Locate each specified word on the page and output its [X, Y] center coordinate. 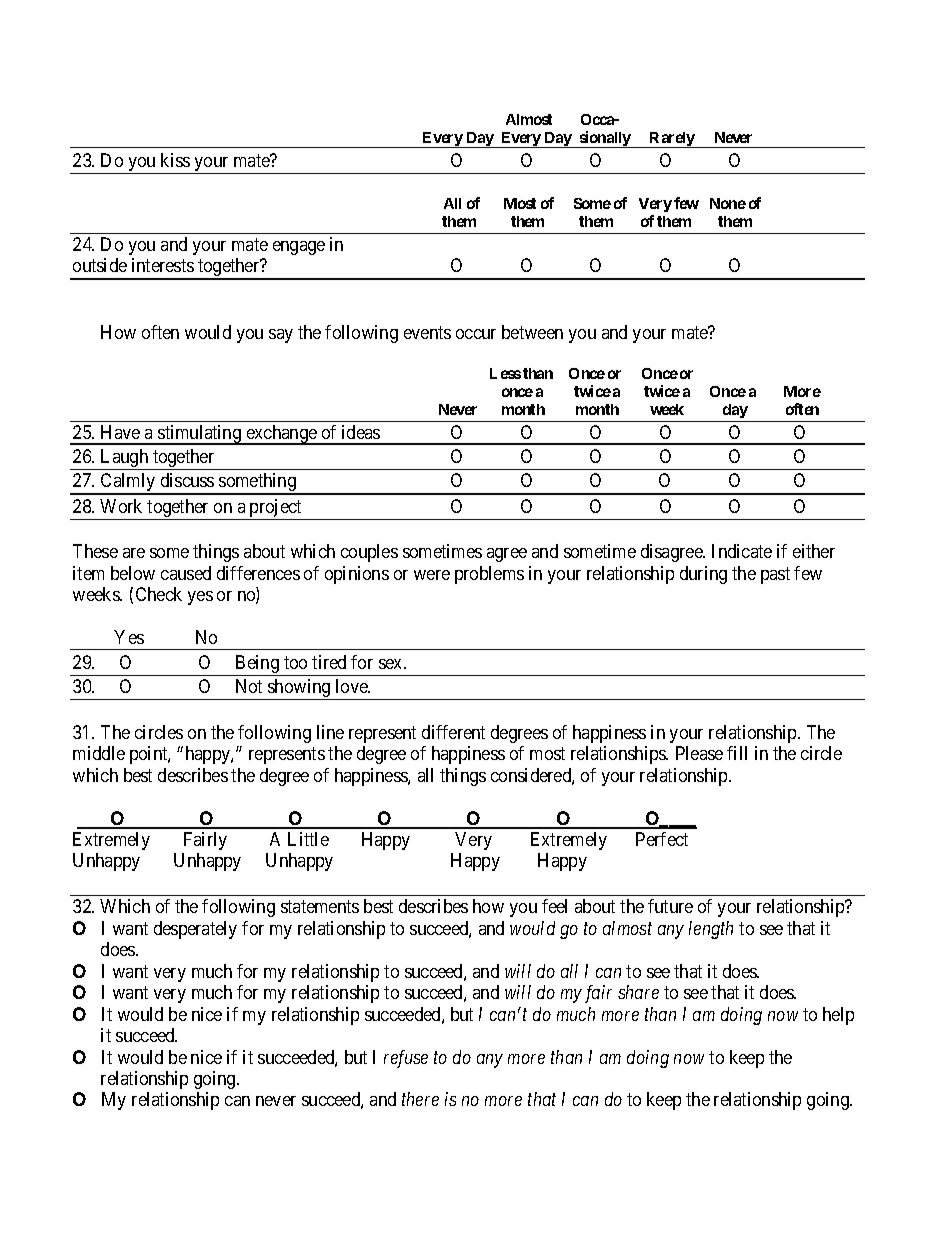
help [838, 1016]
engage [299, 248]
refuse [406, 1059]
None [728, 203]
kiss [175, 160]
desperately [195, 930]
